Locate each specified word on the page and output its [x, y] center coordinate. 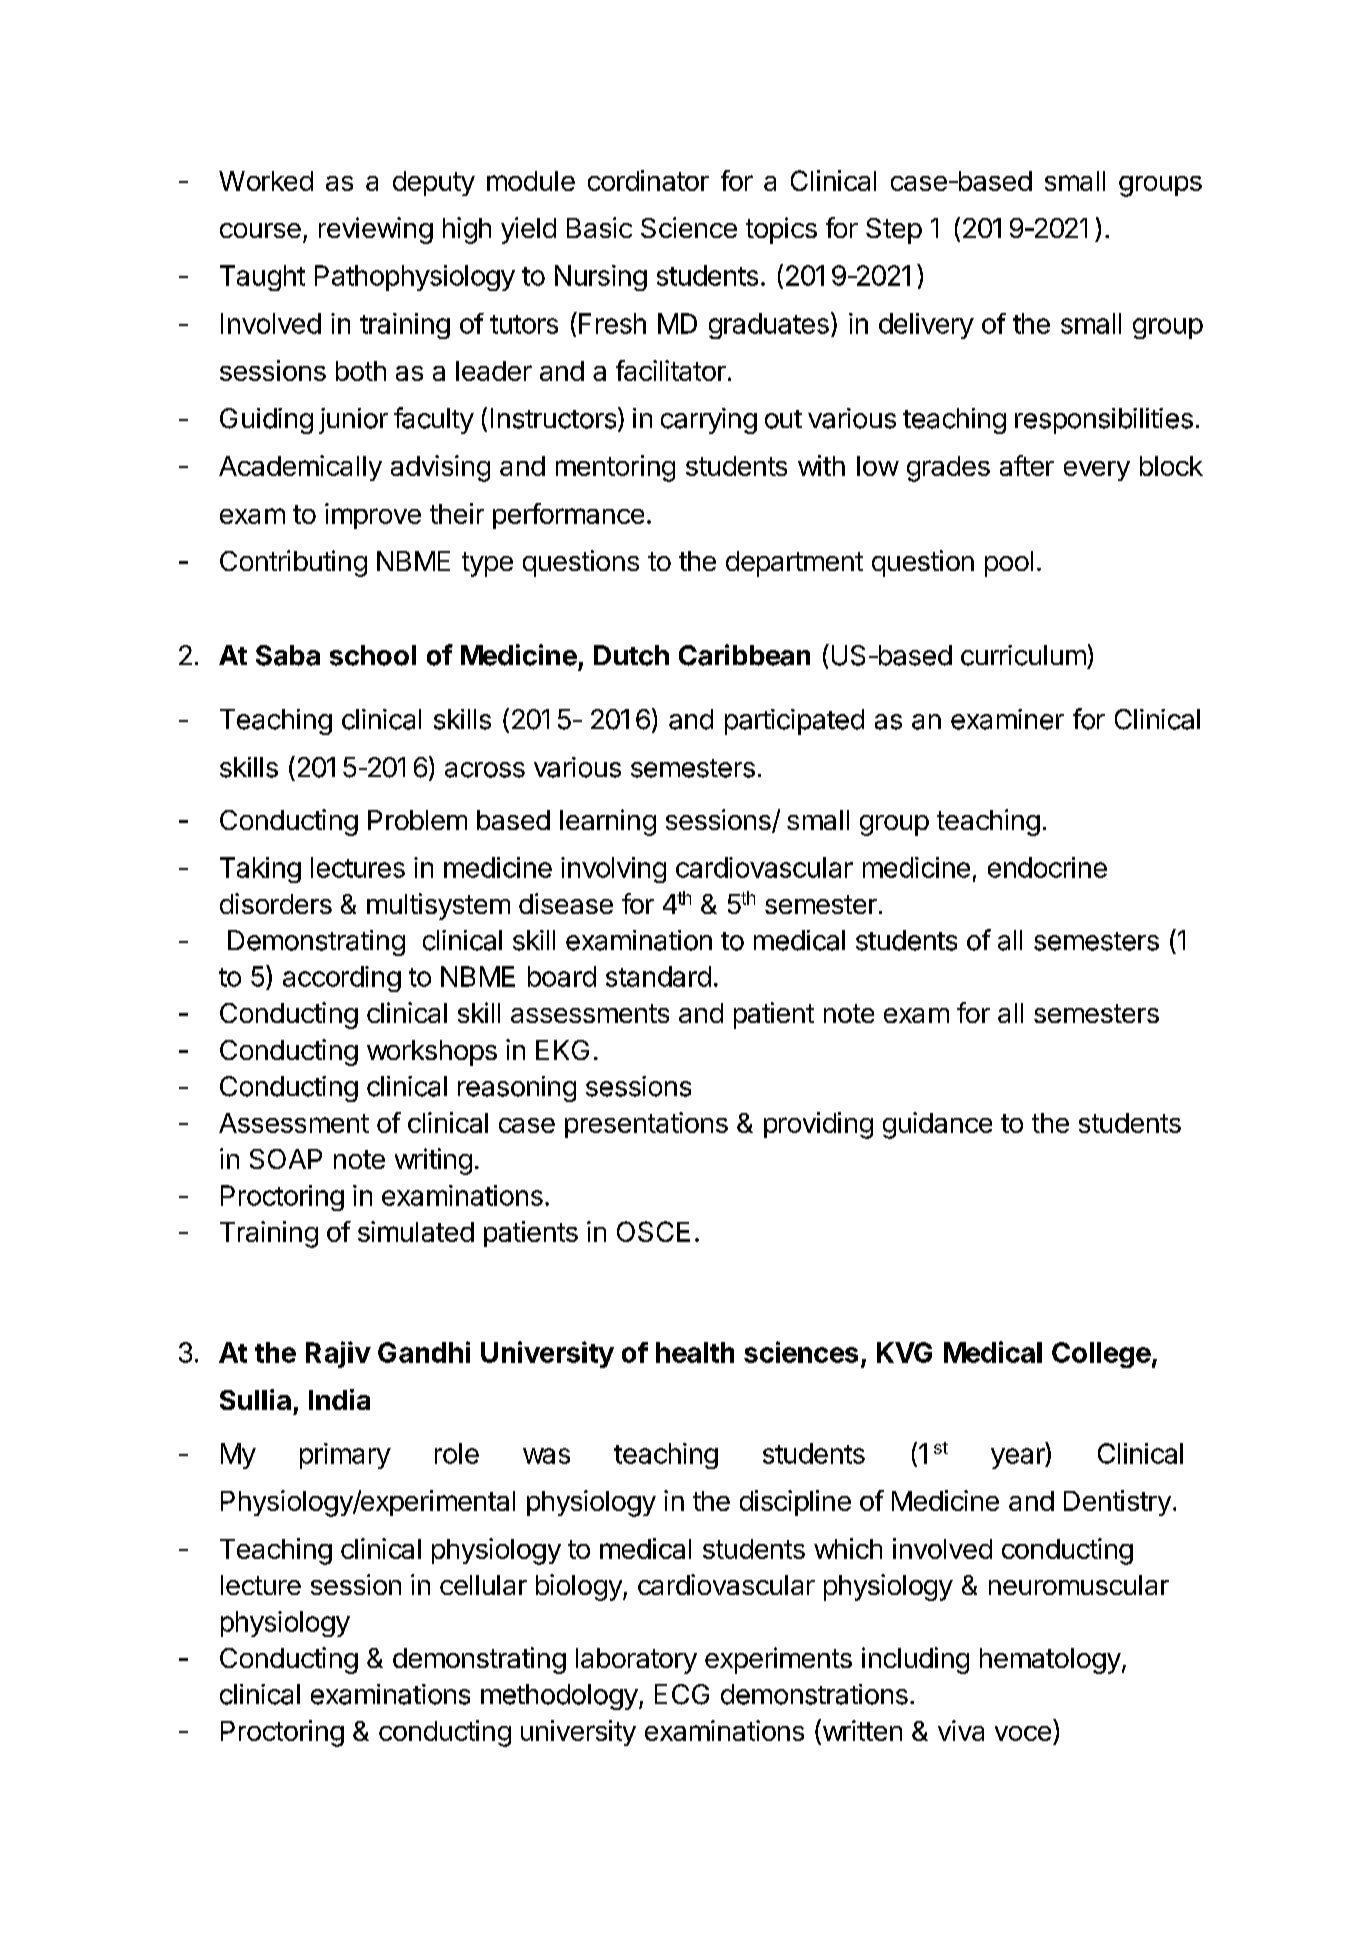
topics [781, 230]
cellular [483, 1585]
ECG [682, 1694]
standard [658, 976]
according [342, 979]
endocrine [1047, 867]
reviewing [376, 230]
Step [894, 231]
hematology [1050, 1661]
